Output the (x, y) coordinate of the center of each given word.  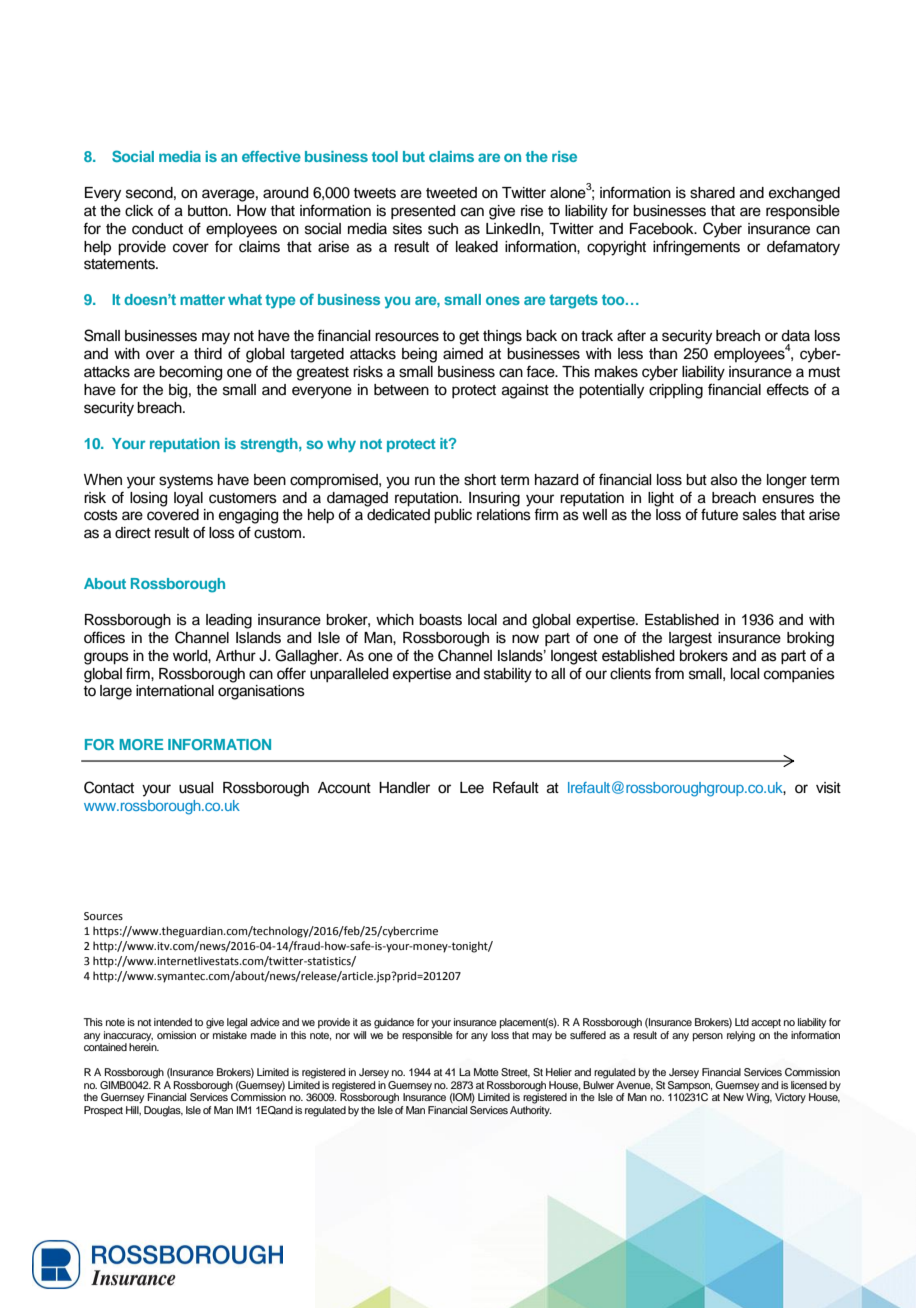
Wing (759, 1097)
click (139, 211)
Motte (486, 1072)
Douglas (163, 1111)
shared (712, 193)
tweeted (451, 193)
